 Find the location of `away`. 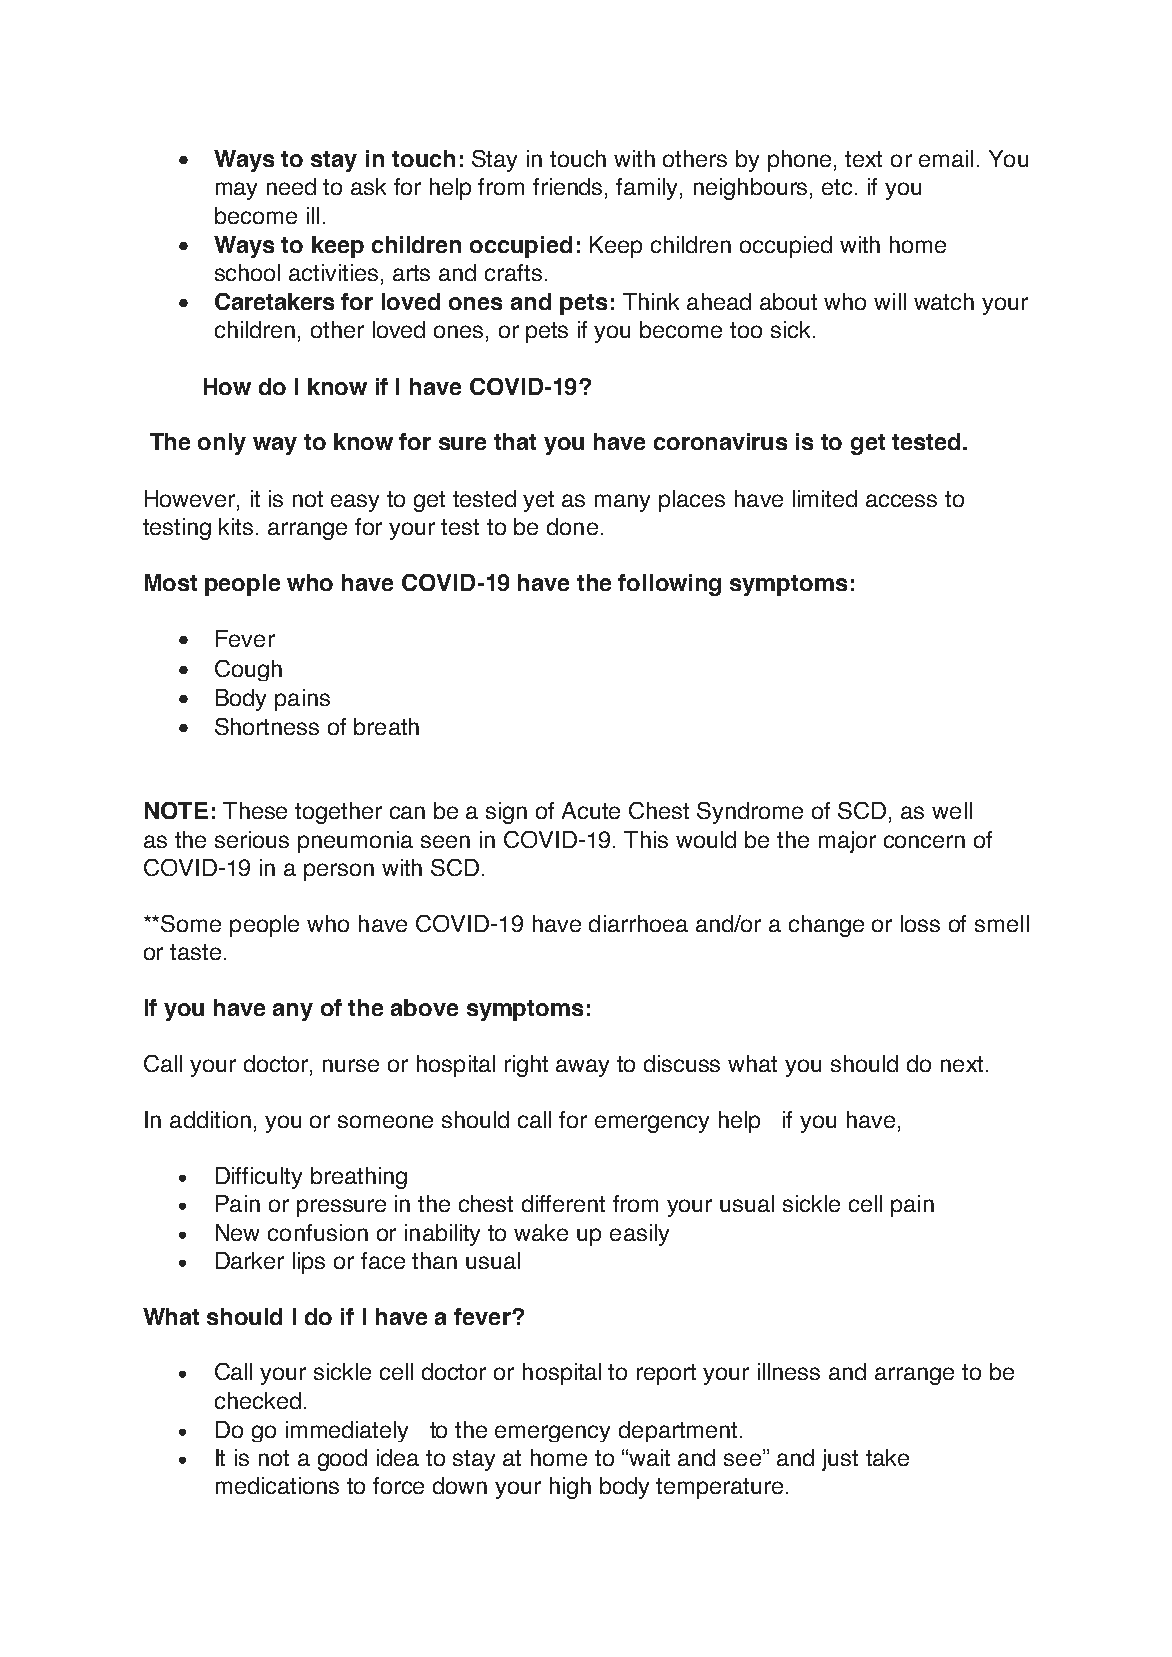

away is located at coordinates (582, 1068).
